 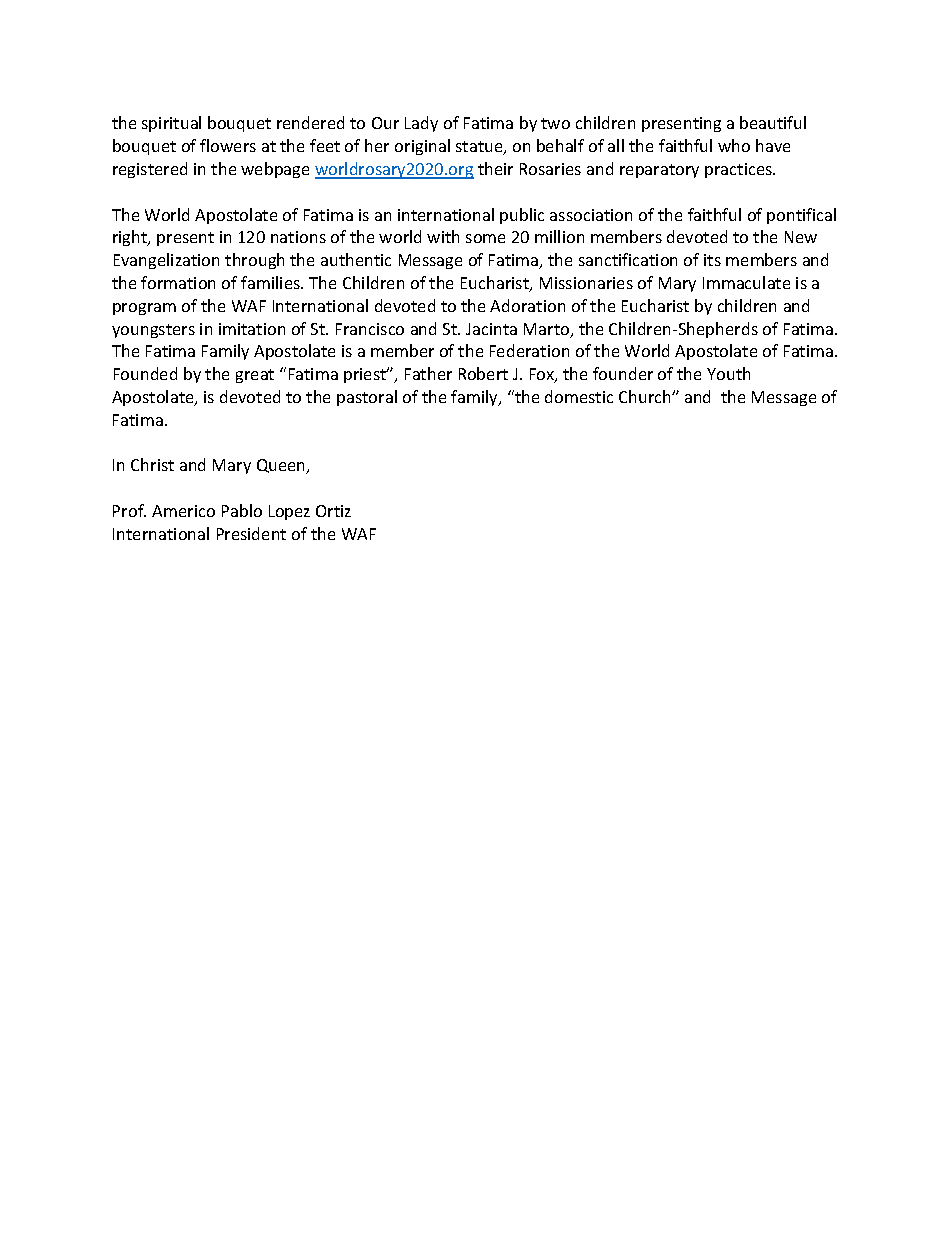 I want to click on Youth, so click(x=728, y=373).
